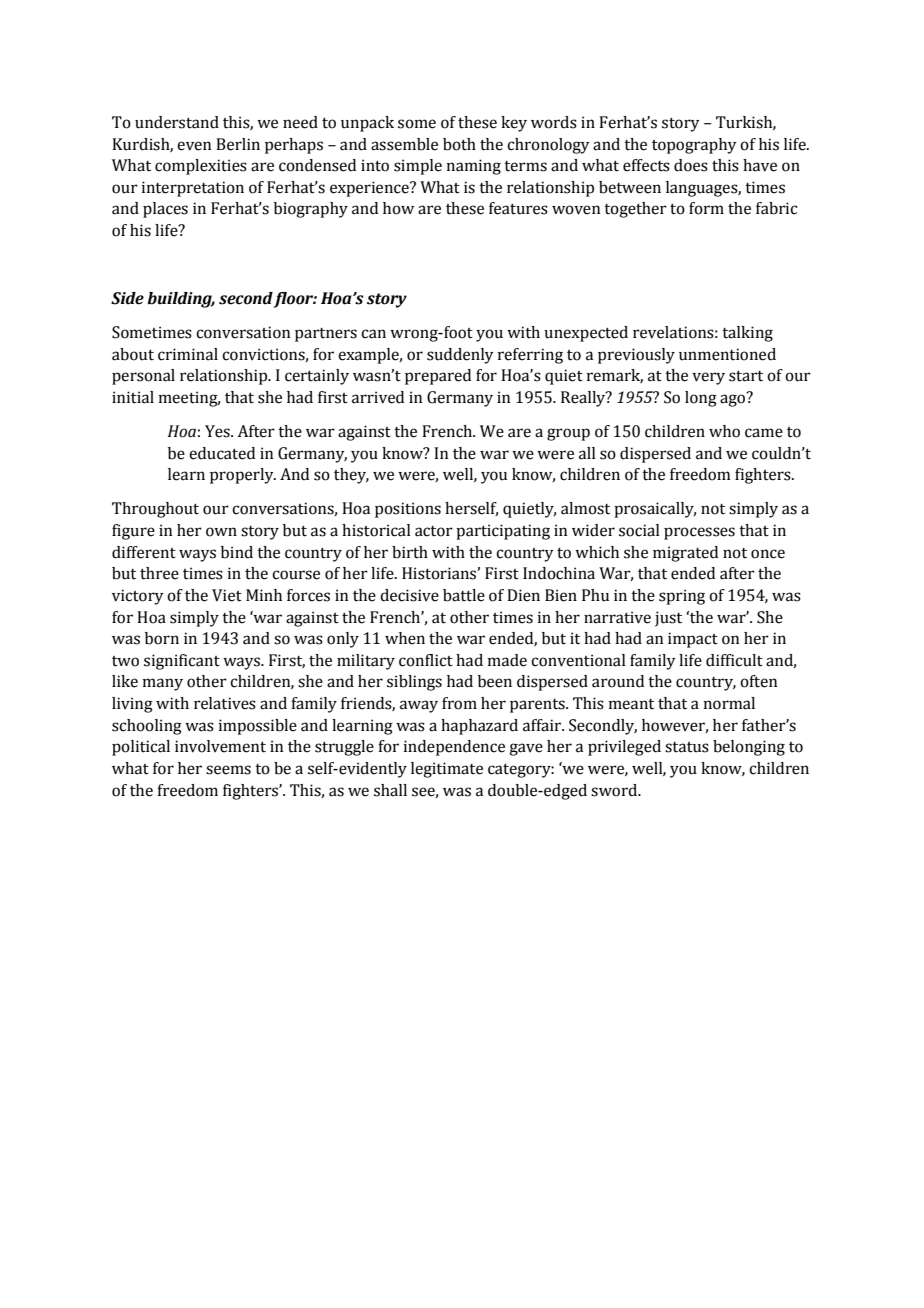 The image size is (924, 1308). What do you see at coordinates (724, 431) in the page?
I see `who` at bounding box center [724, 431].
